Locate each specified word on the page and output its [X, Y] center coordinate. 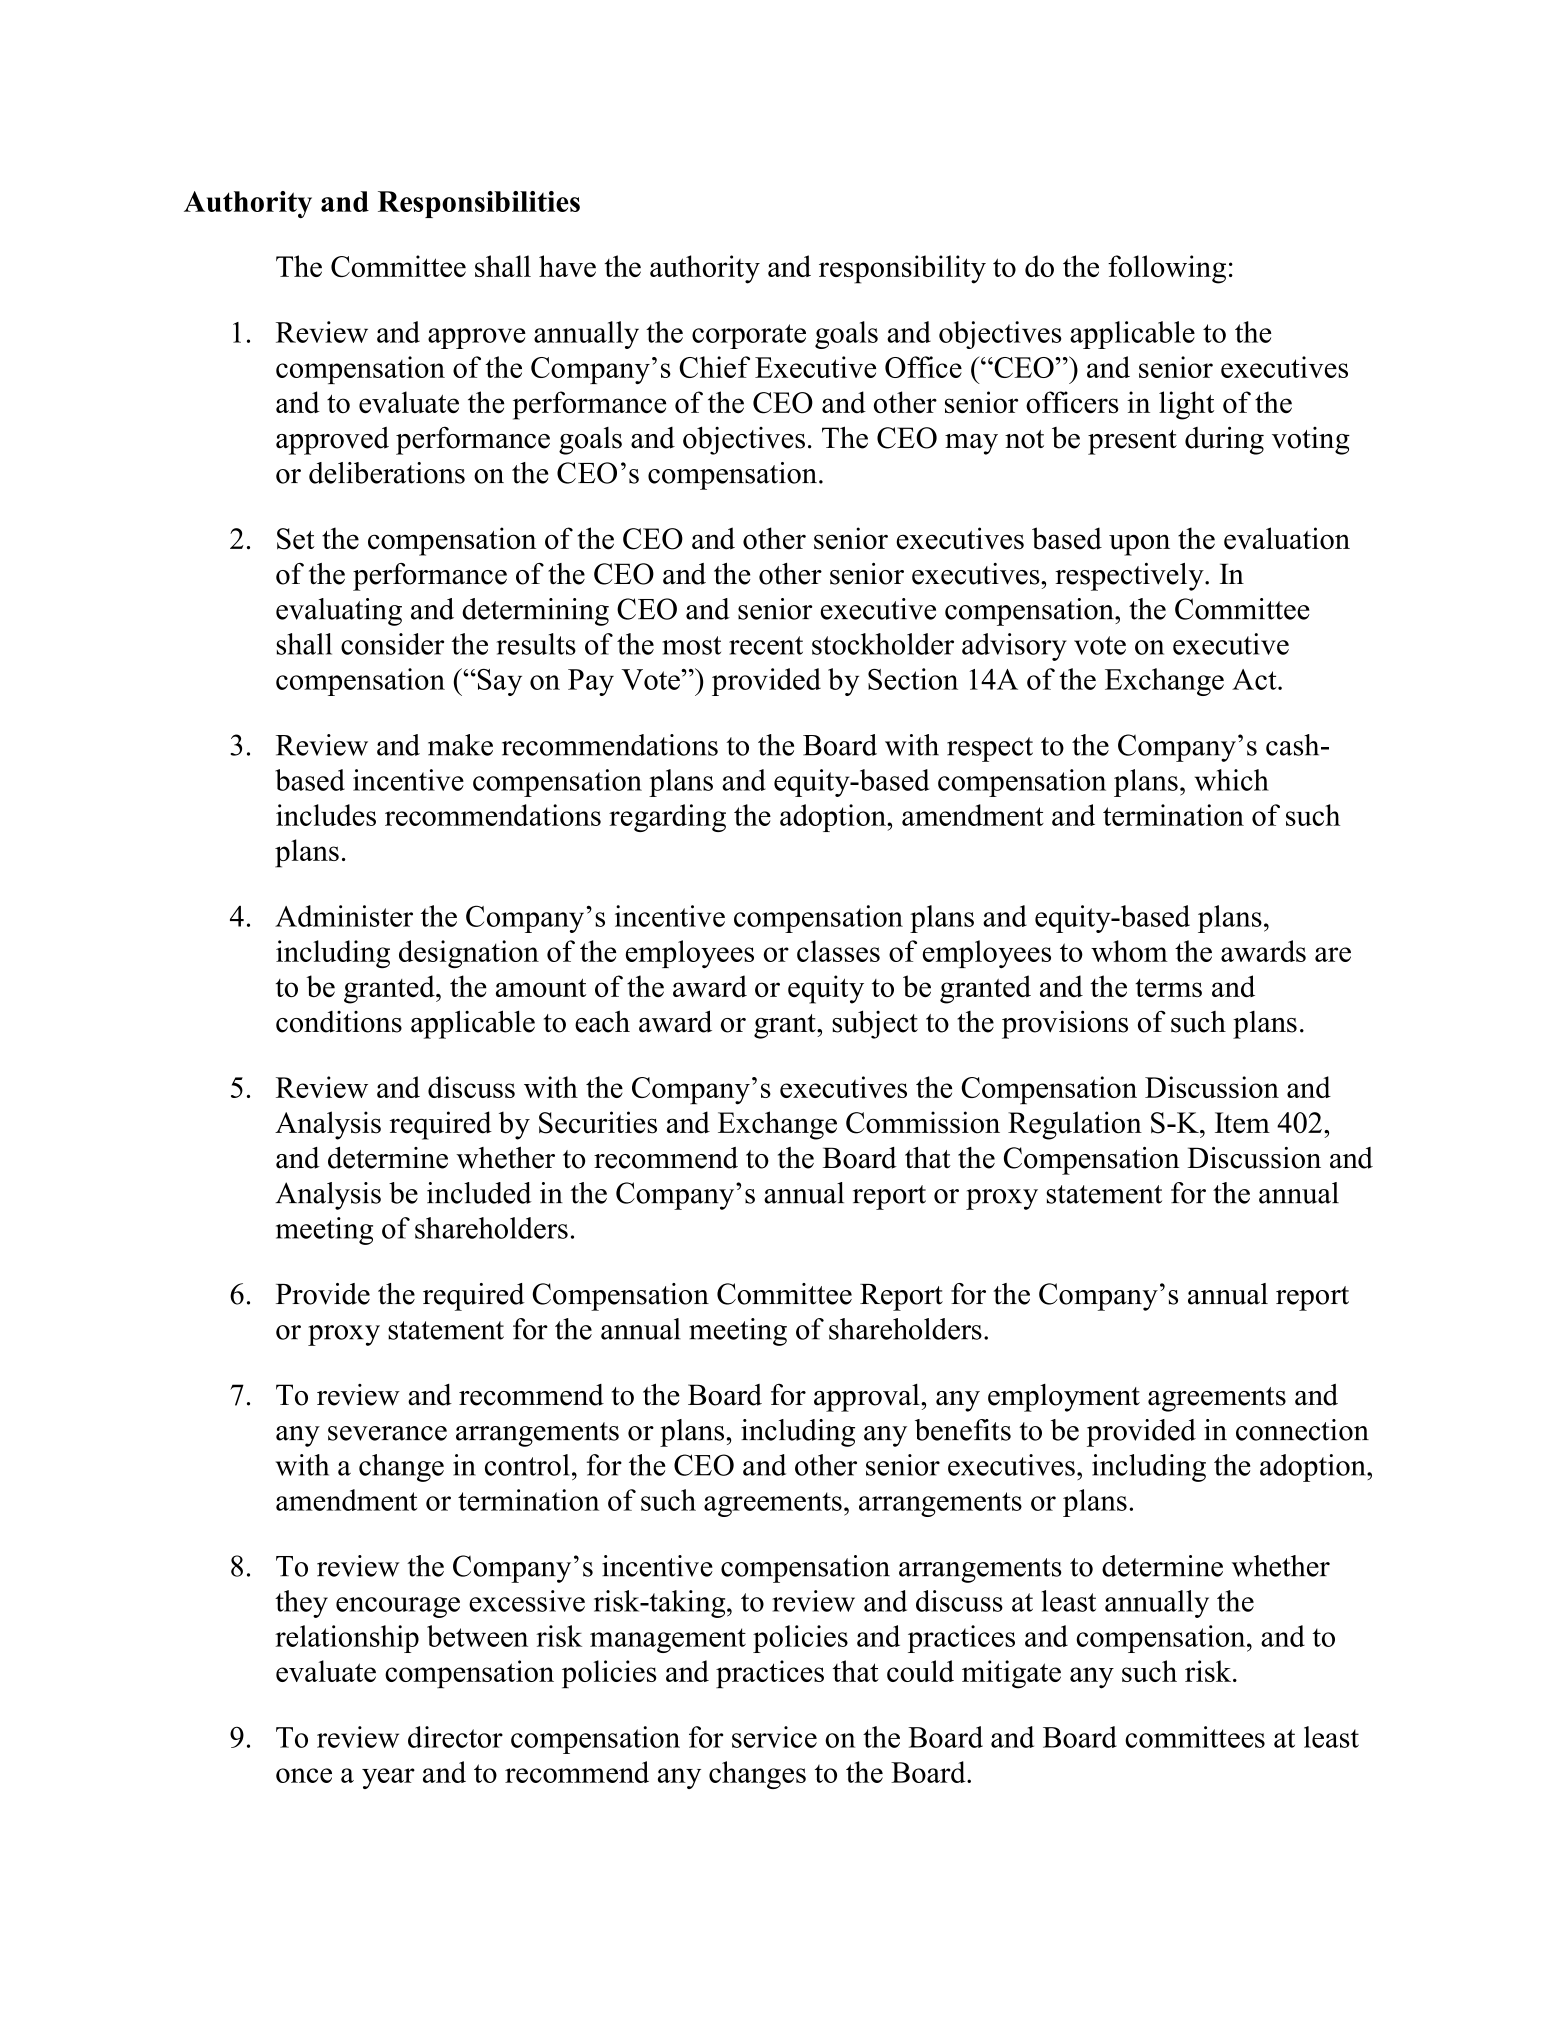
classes [838, 951]
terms [1168, 988]
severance [387, 1433]
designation [469, 954]
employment [1064, 1398]
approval [868, 1398]
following [1167, 269]
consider [392, 644]
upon [1139, 545]
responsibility [902, 269]
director [455, 1737]
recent [766, 645]
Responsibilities [479, 204]
